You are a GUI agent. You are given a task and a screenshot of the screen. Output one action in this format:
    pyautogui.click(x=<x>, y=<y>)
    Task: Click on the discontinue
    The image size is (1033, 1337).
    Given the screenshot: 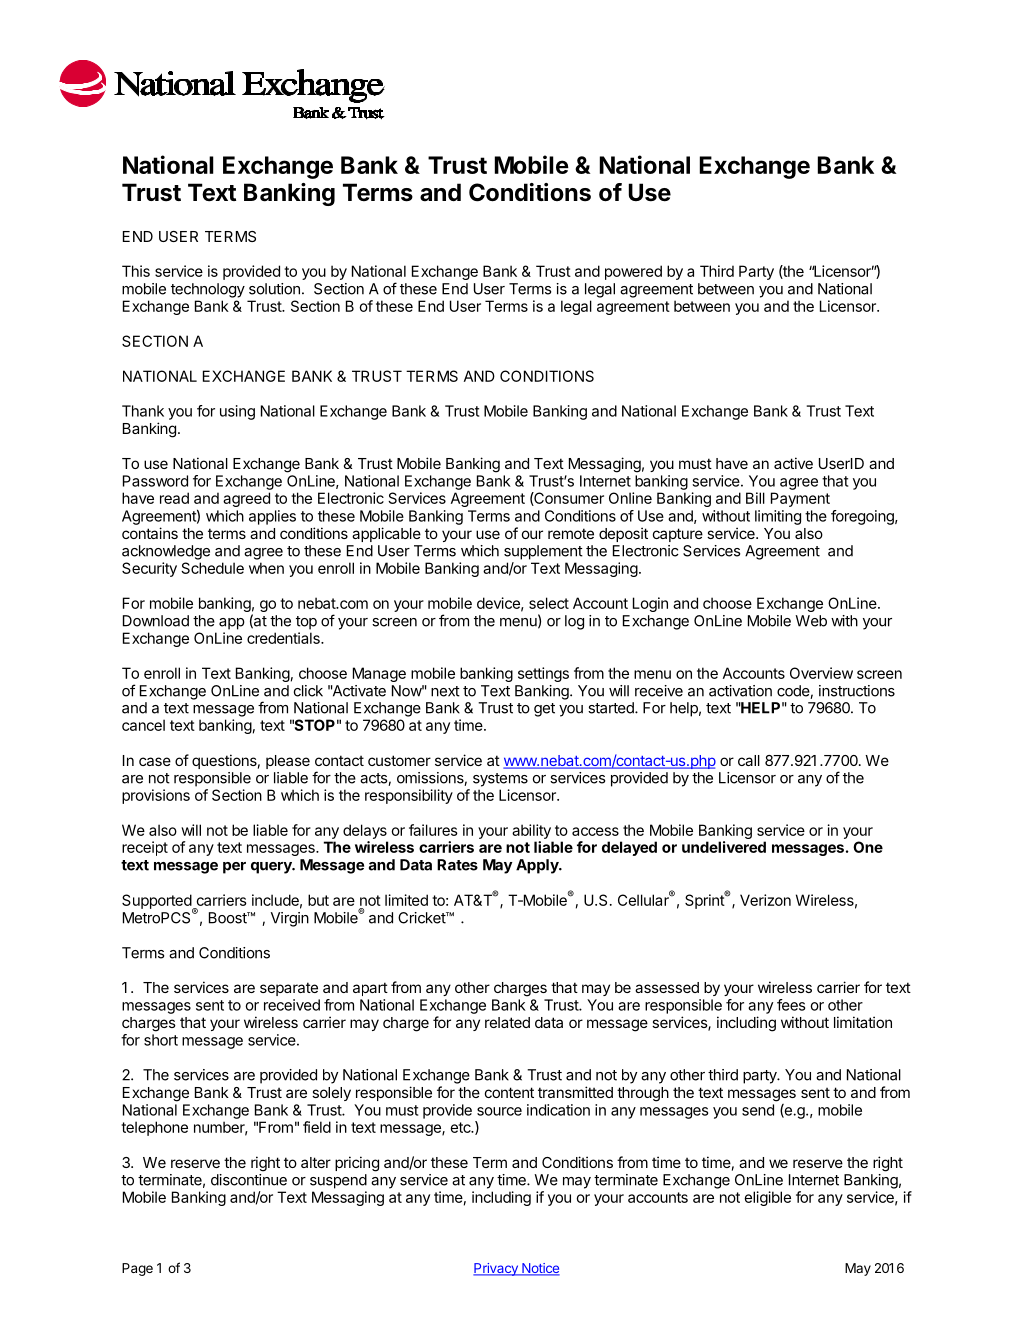 What is the action you would take?
    pyautogui.click(x=249, y=1180)
